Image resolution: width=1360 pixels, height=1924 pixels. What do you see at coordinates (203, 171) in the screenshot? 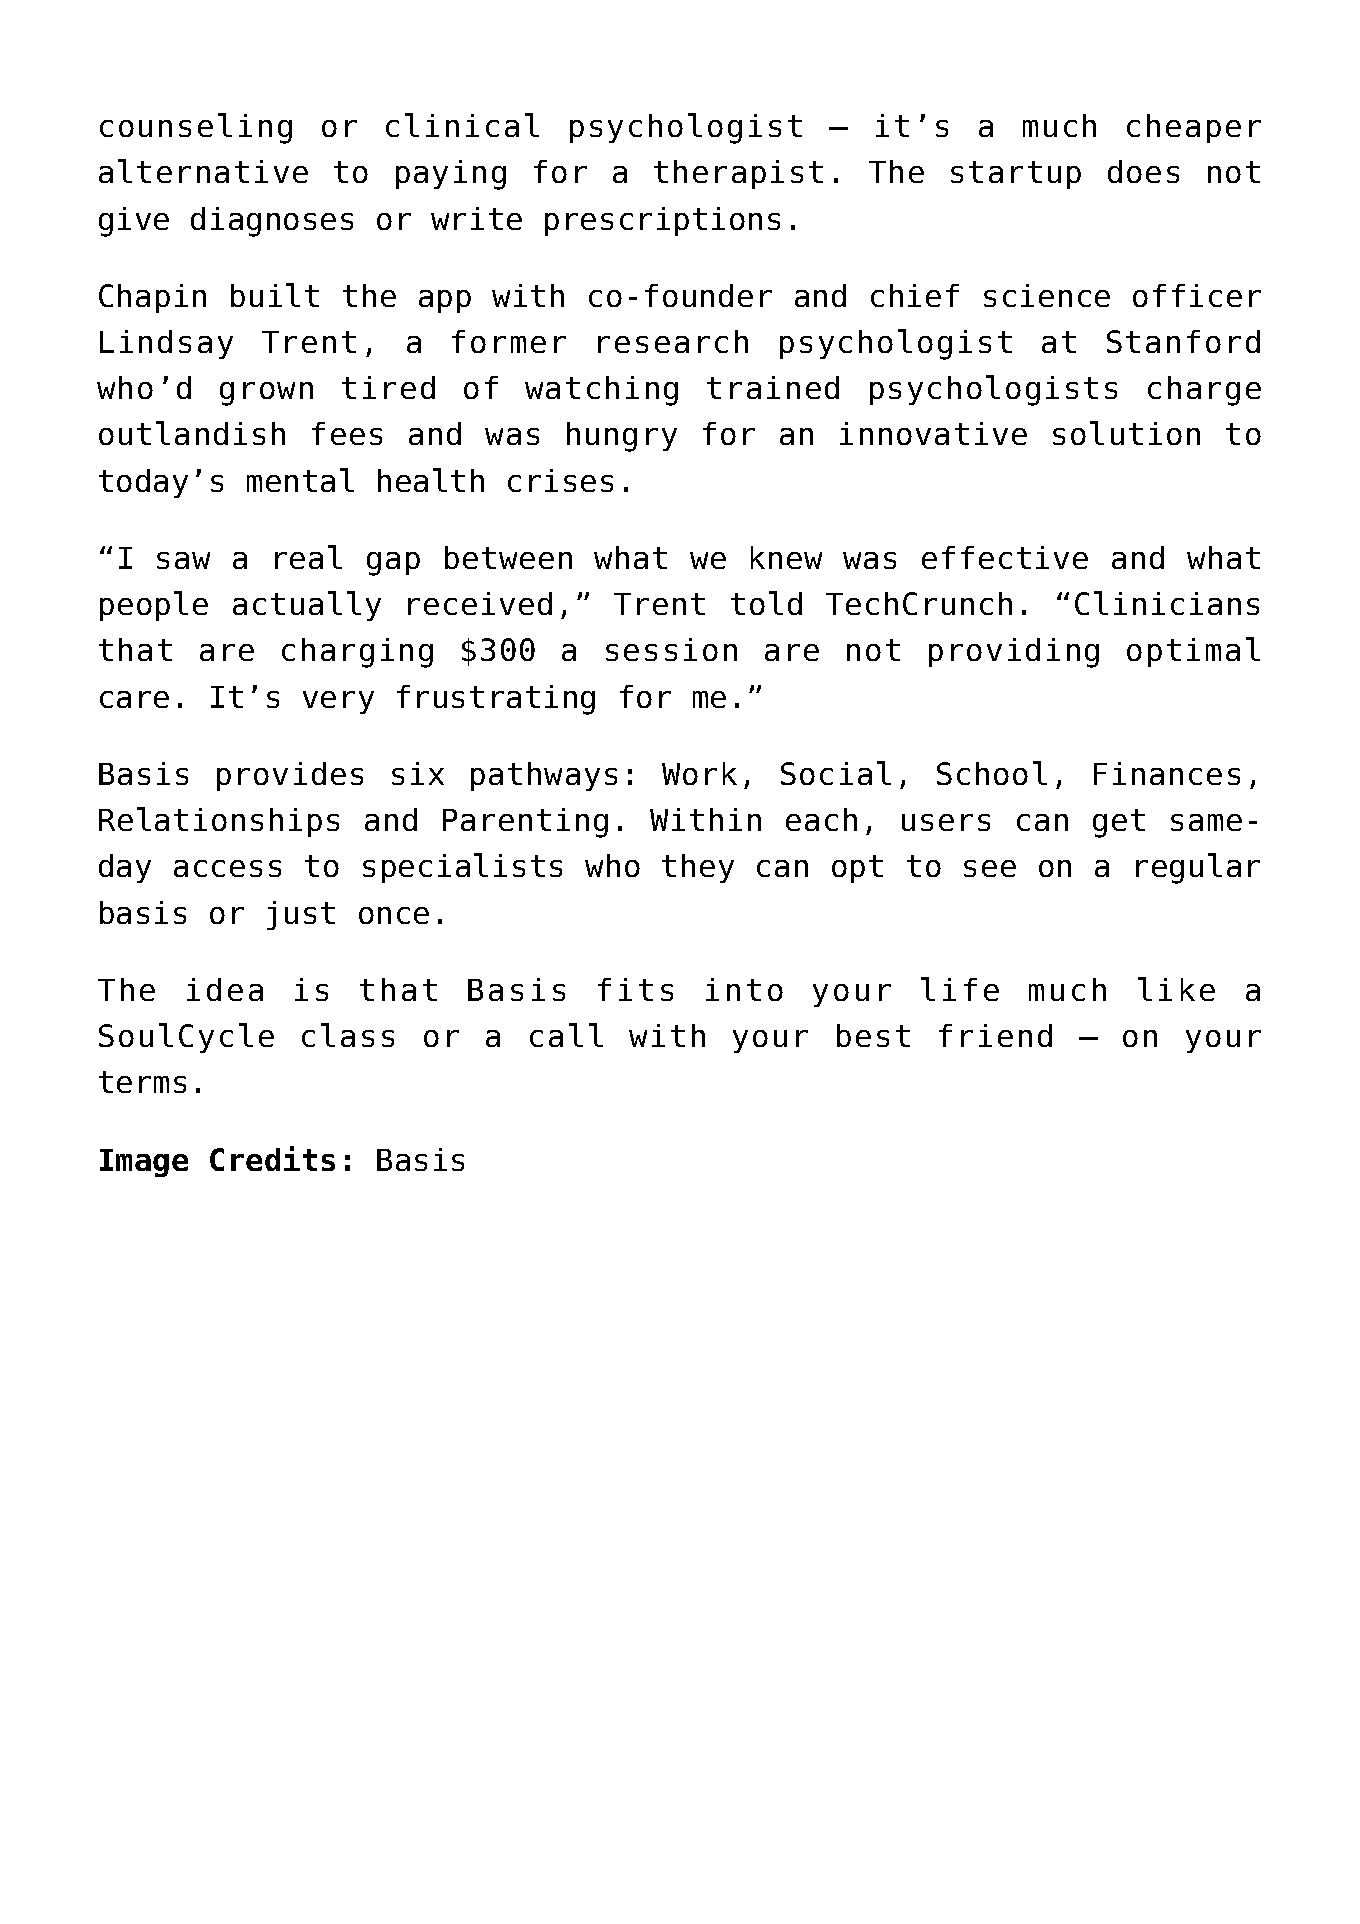
I see `alternative` at bounding box center [203, 171].
